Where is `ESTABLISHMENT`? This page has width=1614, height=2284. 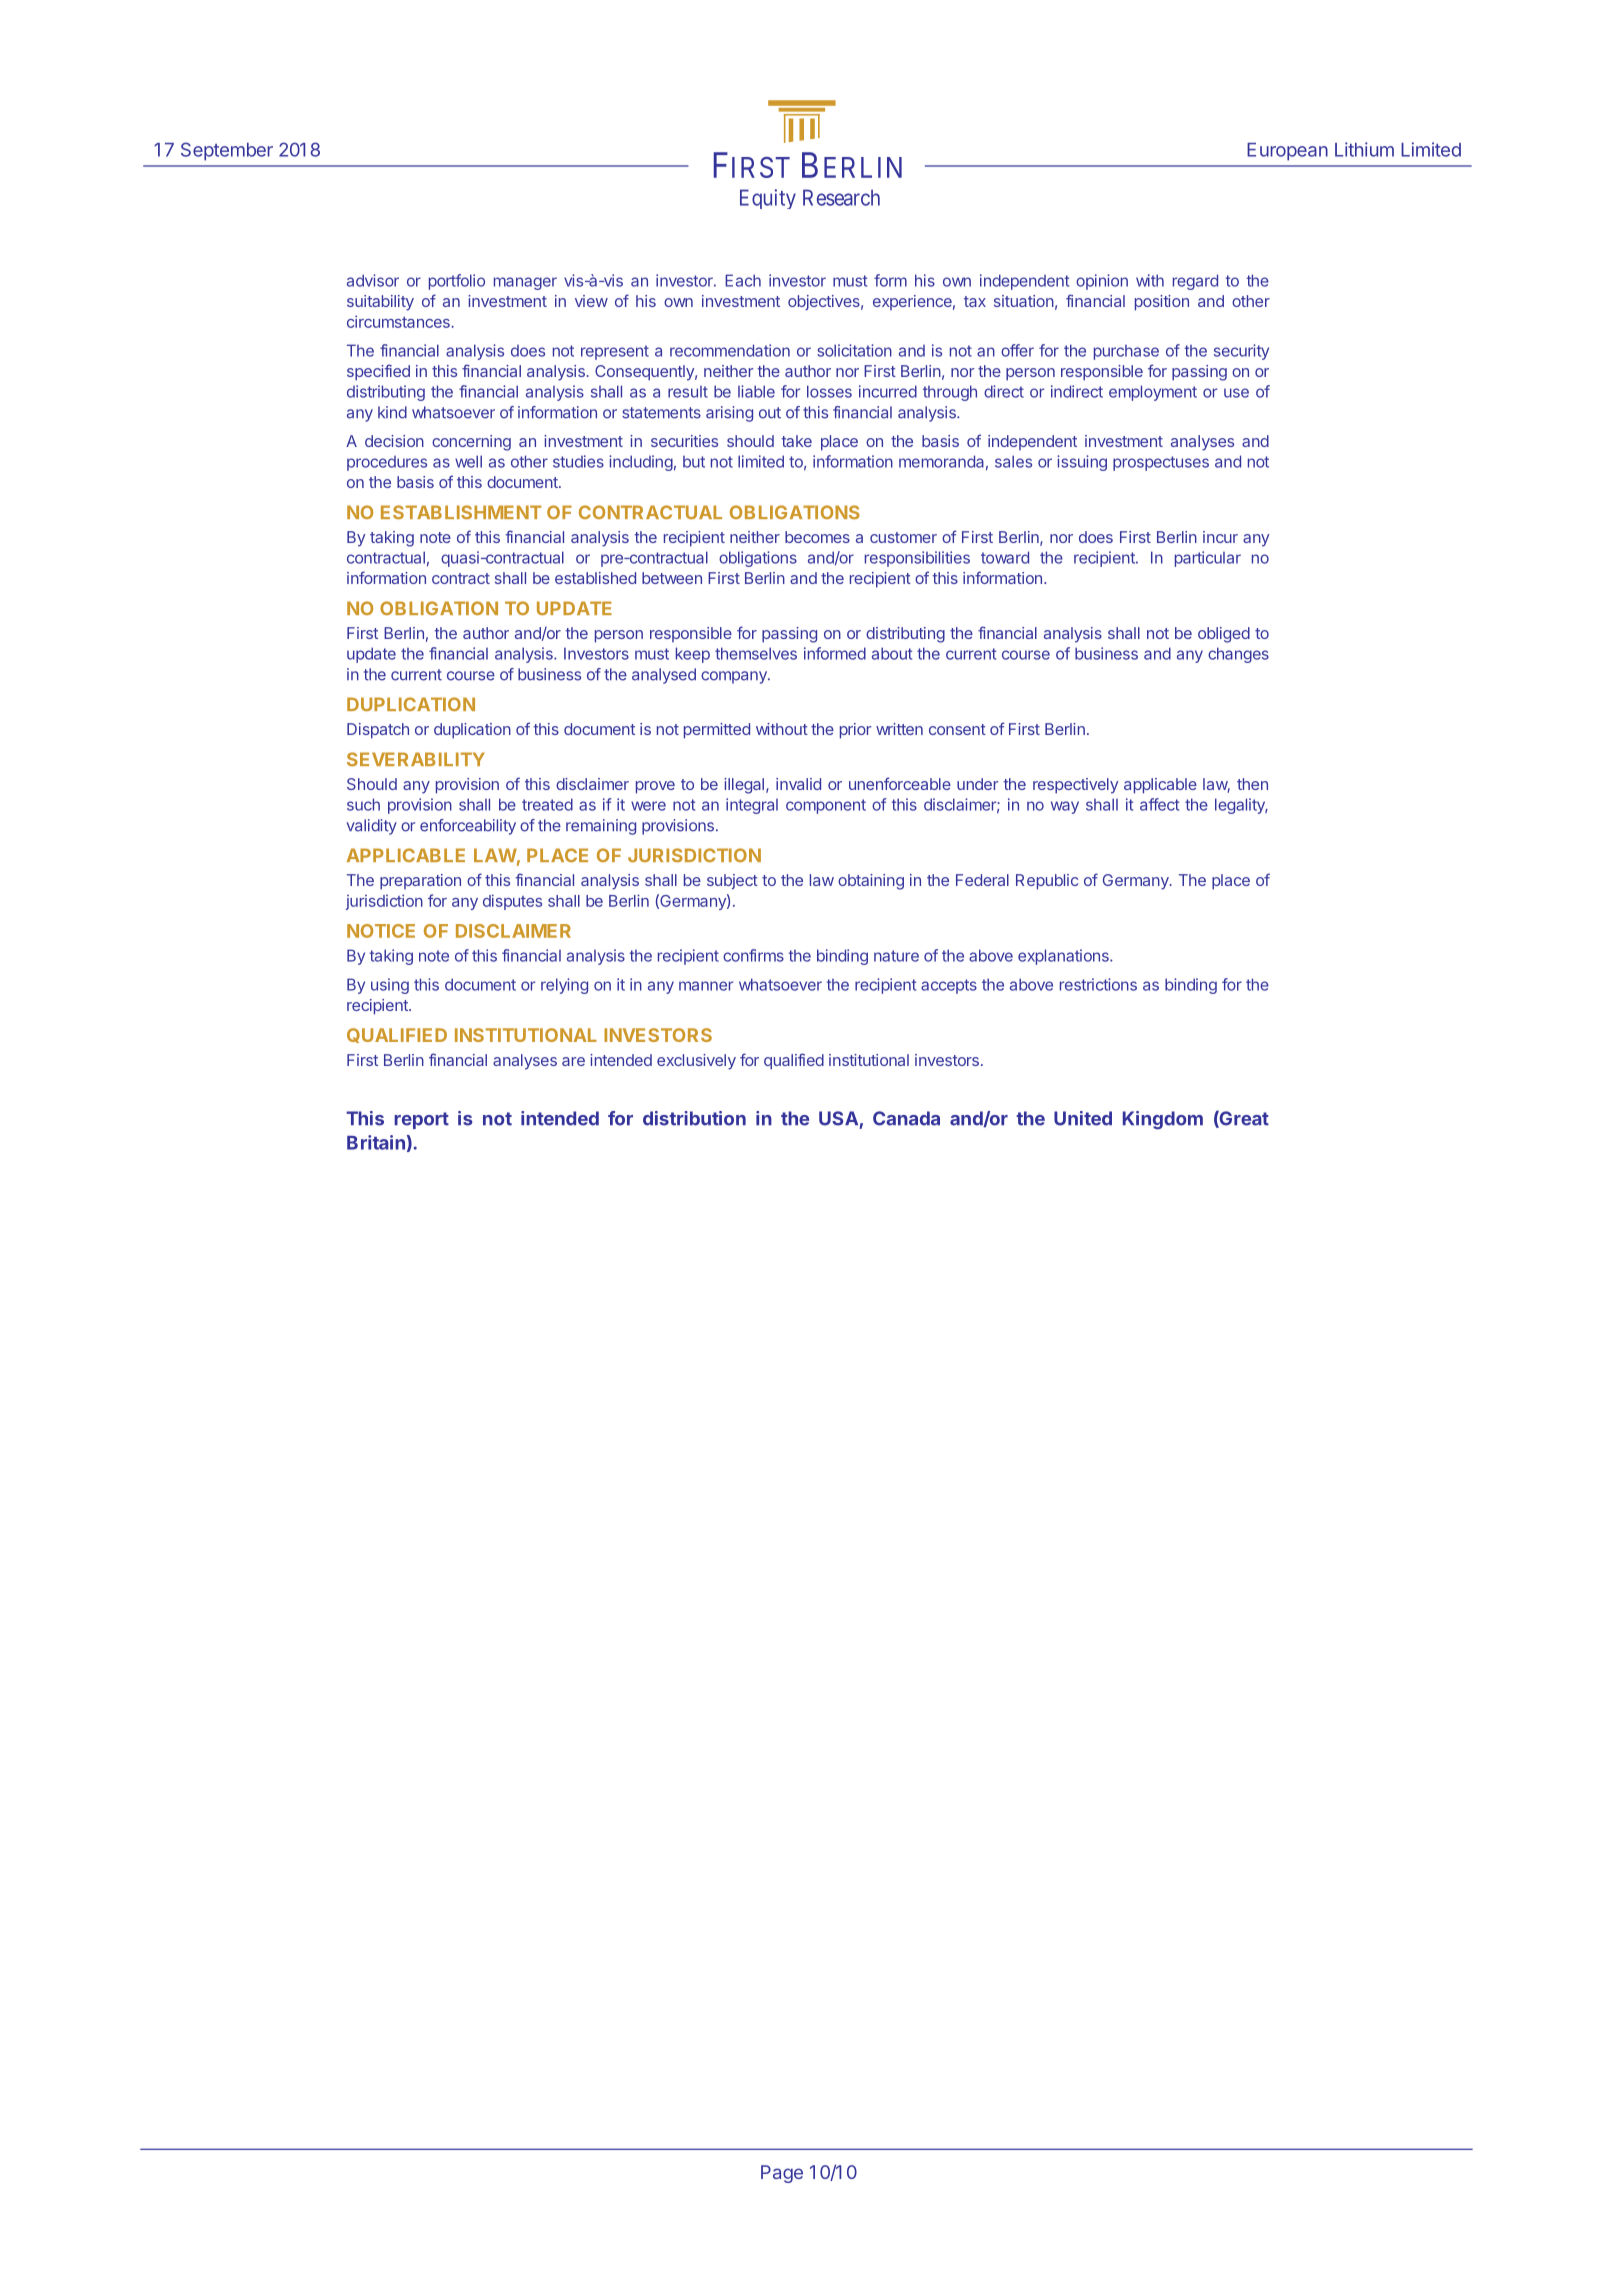
ESTABLISHMENT is located at coordinates (461, 512).
